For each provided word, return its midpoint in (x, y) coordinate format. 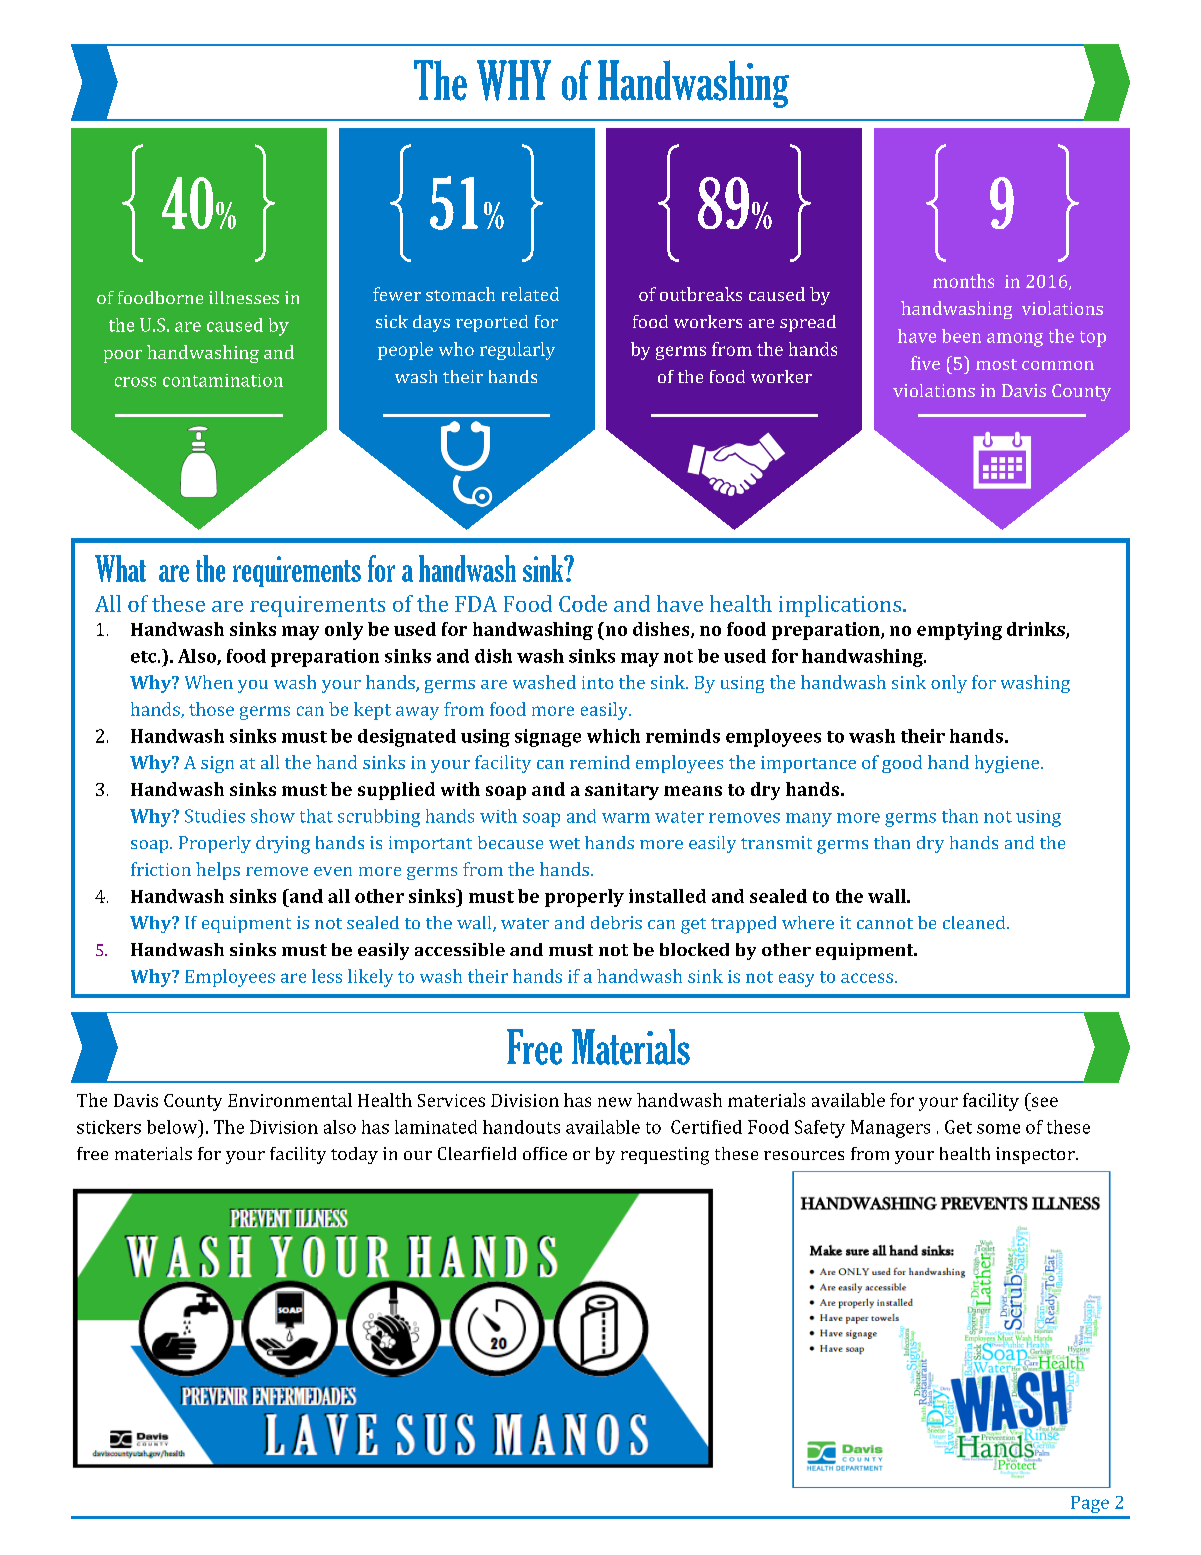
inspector (1036, 1155)
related (530, 294)
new (615, 1102)
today (354, 1155)
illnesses (244, 297)
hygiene (1008, 764)
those (211, 709)
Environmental (290, 1100)
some (998, 1129)
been (961, 336)
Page (1090, 1504)
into (597, 682)
